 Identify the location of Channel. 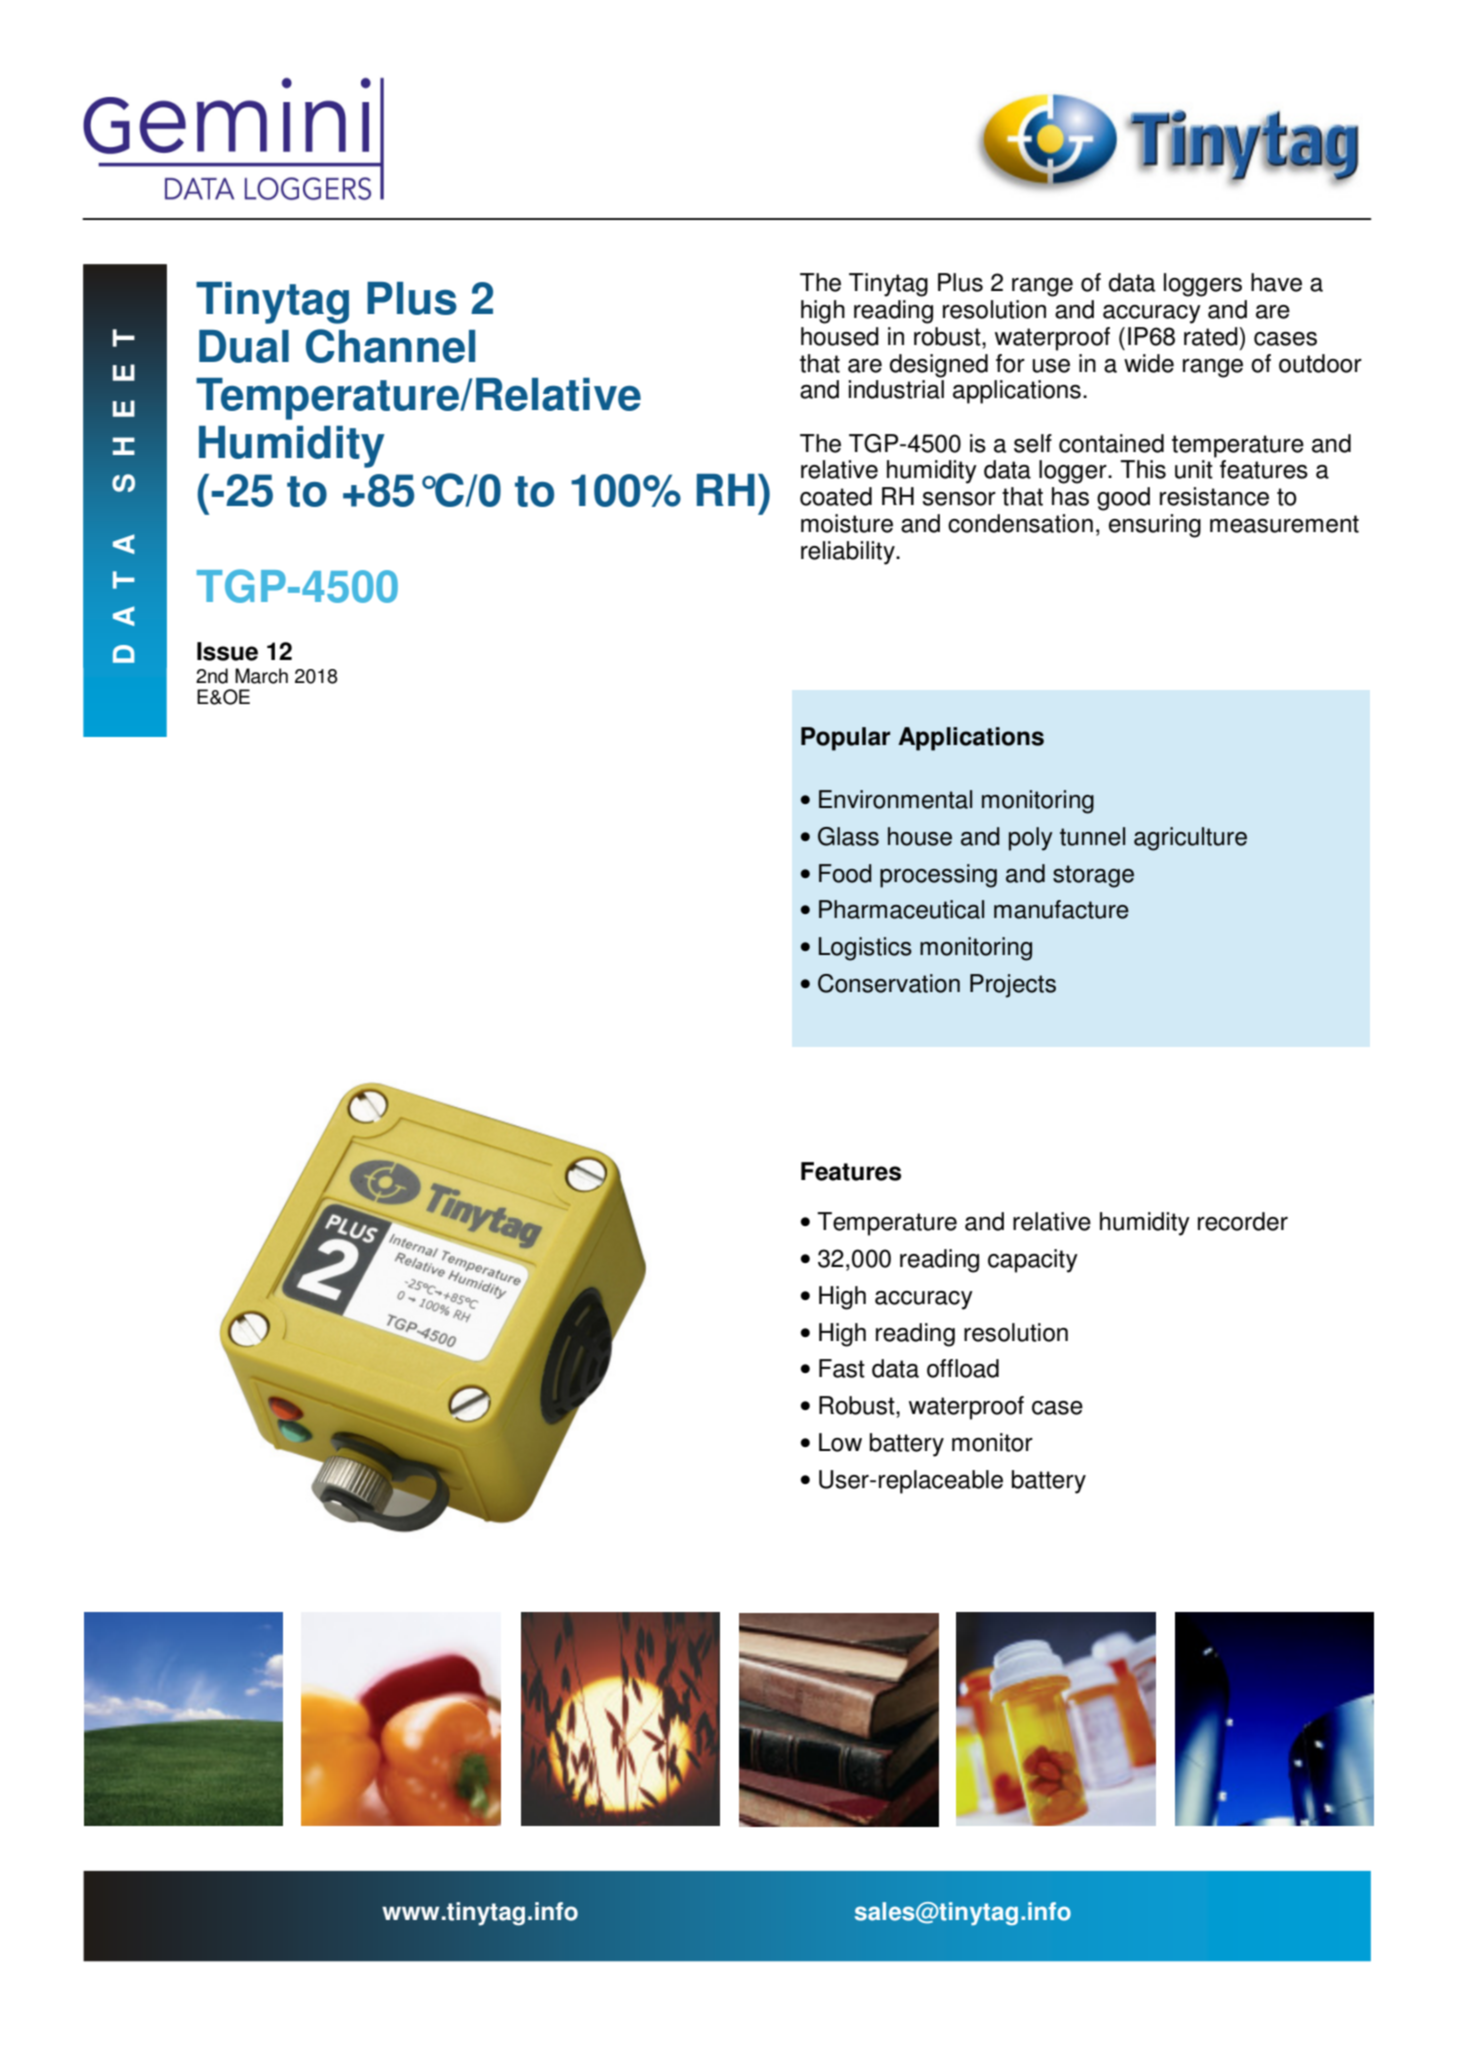
(390, 346).
